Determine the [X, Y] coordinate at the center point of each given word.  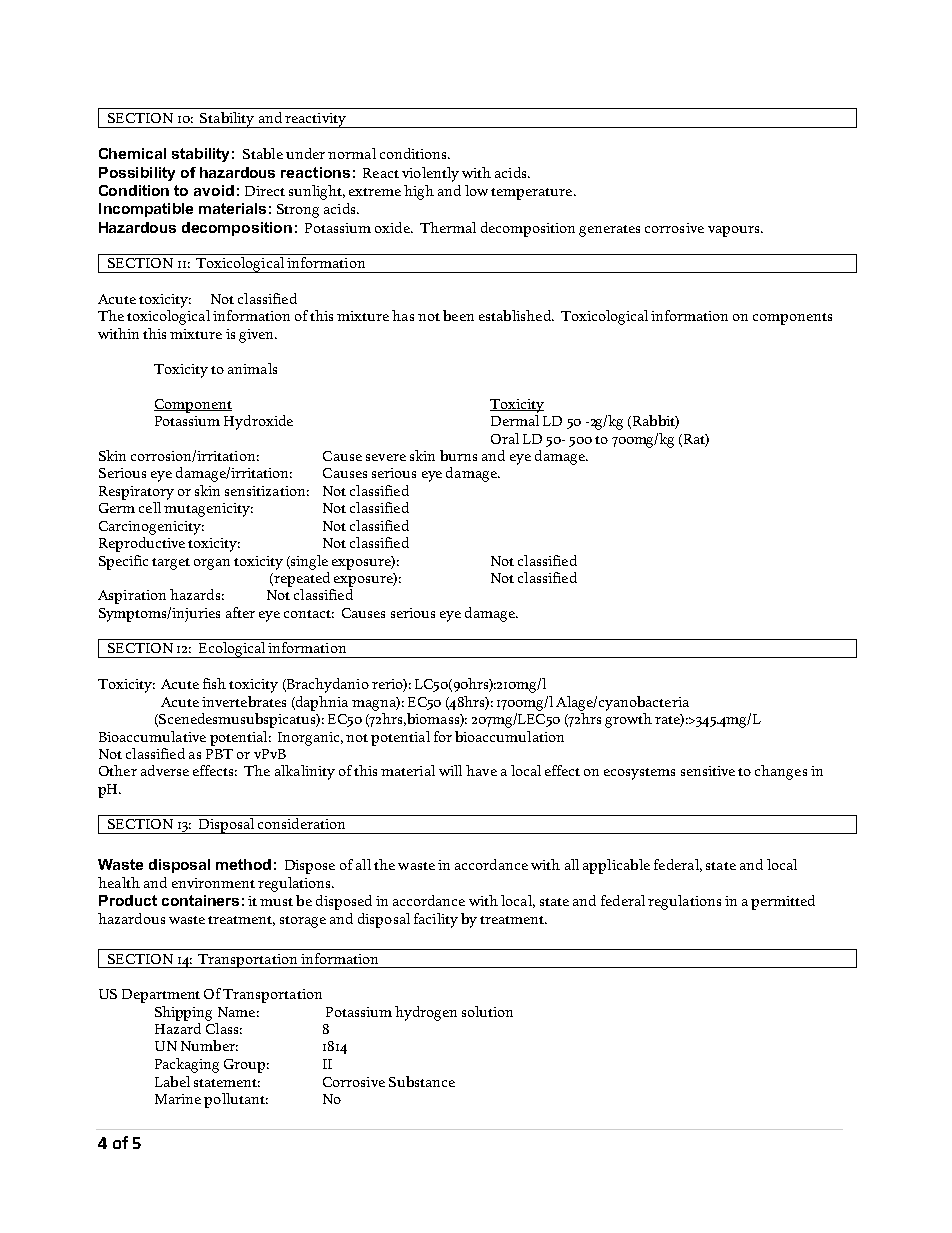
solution [487, 1011]
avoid [214, 190]
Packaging [187, 1065]
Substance [422, 1081]
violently [430, 174]
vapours [733, 231]
